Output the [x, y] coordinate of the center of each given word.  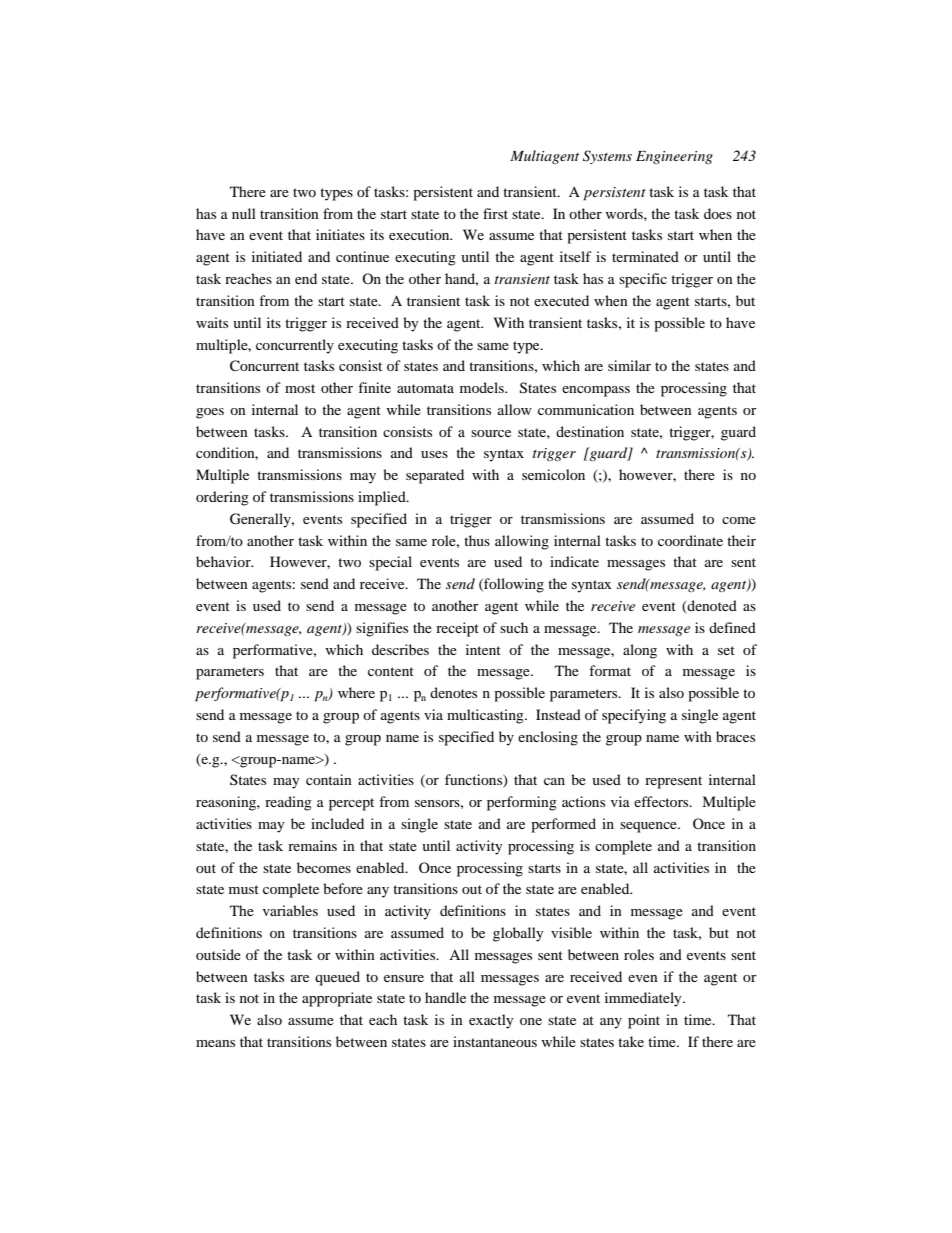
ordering [222, 498]
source [491, 433]
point [644, 1021]
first [495, 213]
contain [329, 779]
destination [590, 431]
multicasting [486, 716]
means [215, 1043]
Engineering [674, 157]
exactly [491, 1021]
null [244, 213]
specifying [634, 716]
